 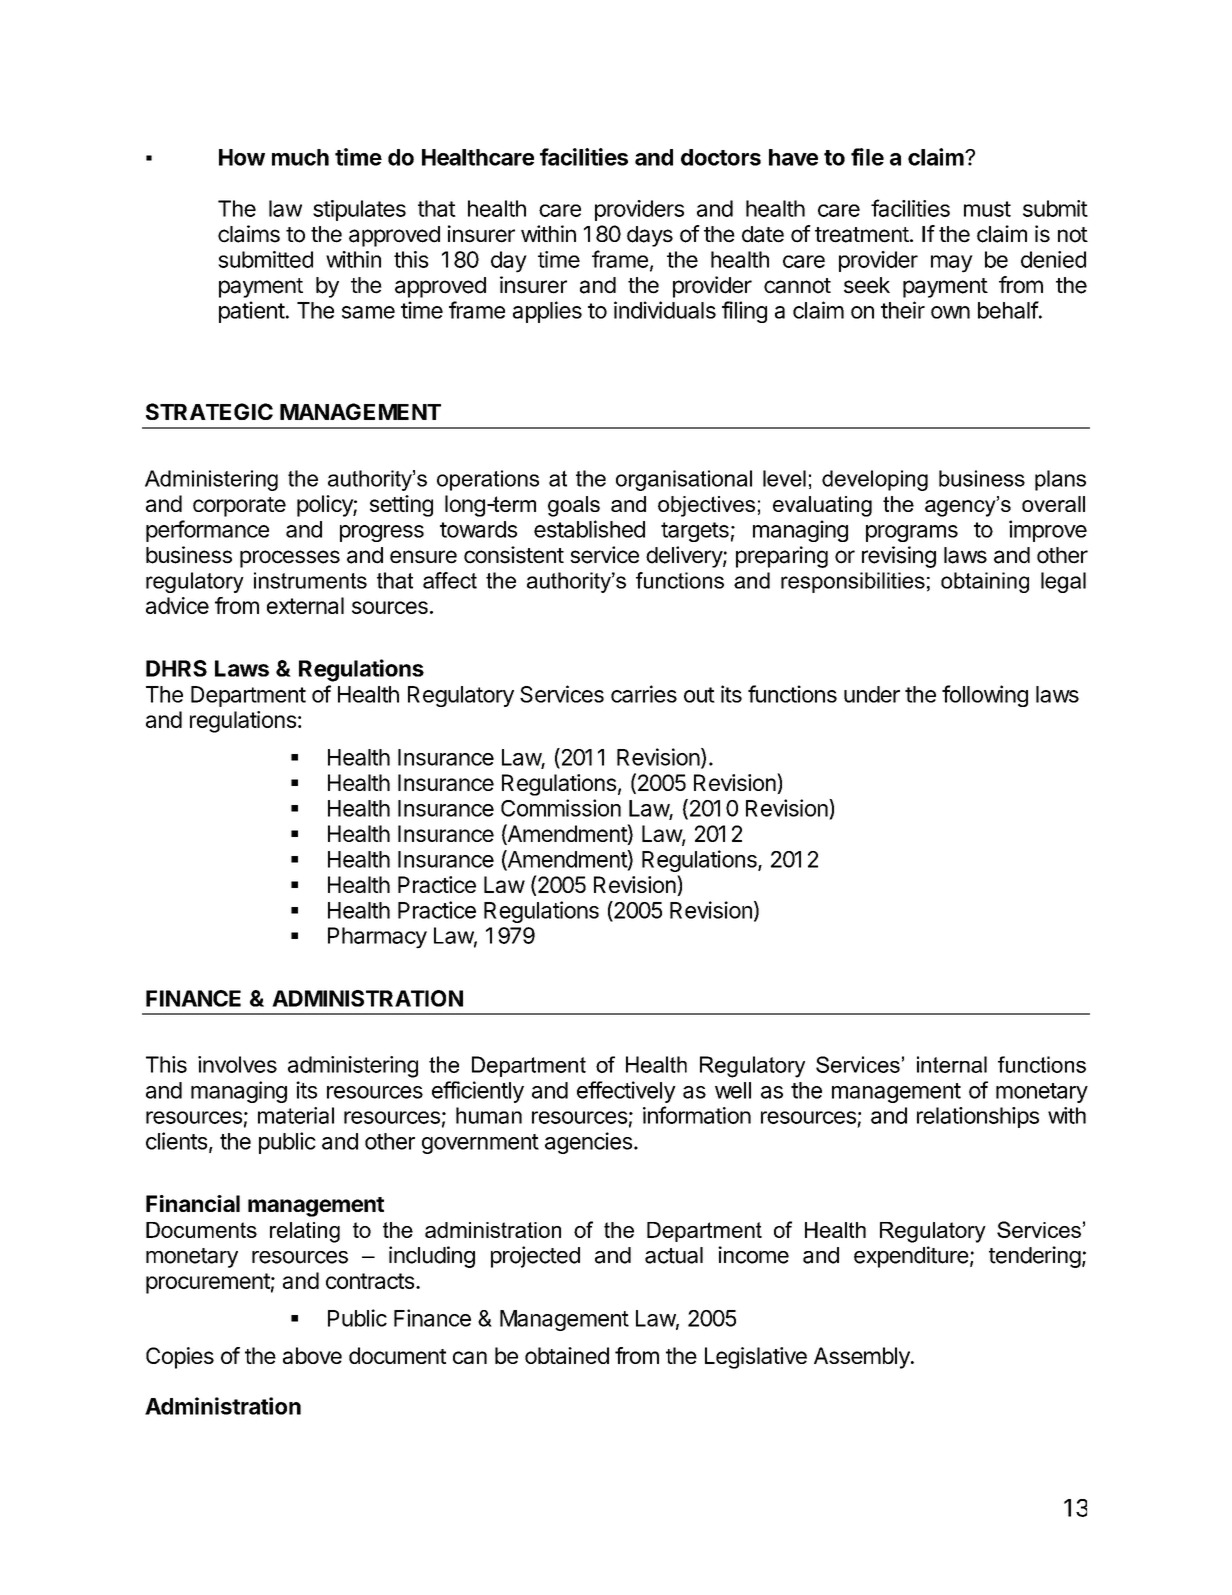 I want to click on must, so click(x=987, y=209).
